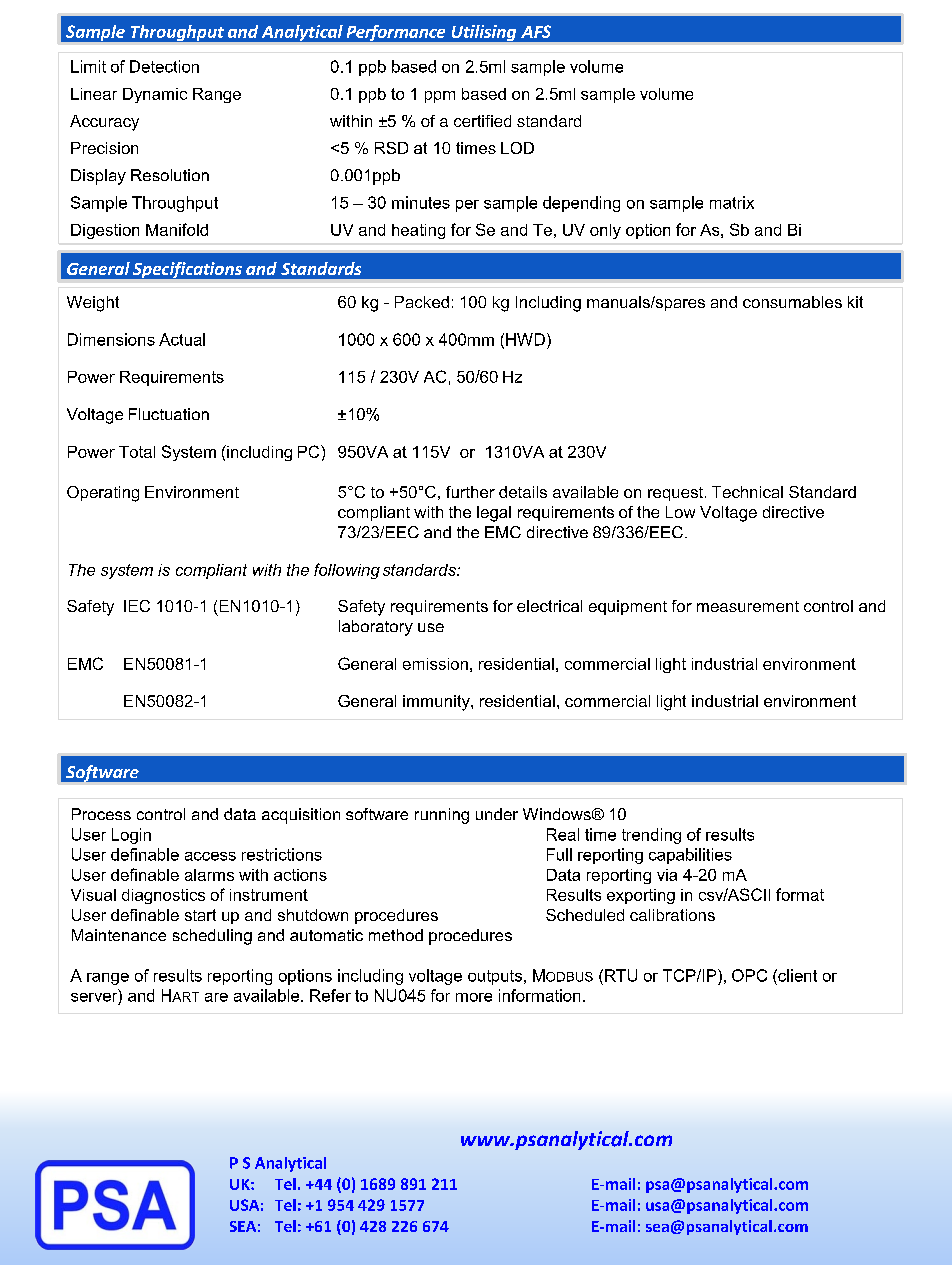 The width and height of the screenshot is (952, 1265). Describe the element at coordinates (103, 494) in the screenshot. I see `Operating` at that location.
